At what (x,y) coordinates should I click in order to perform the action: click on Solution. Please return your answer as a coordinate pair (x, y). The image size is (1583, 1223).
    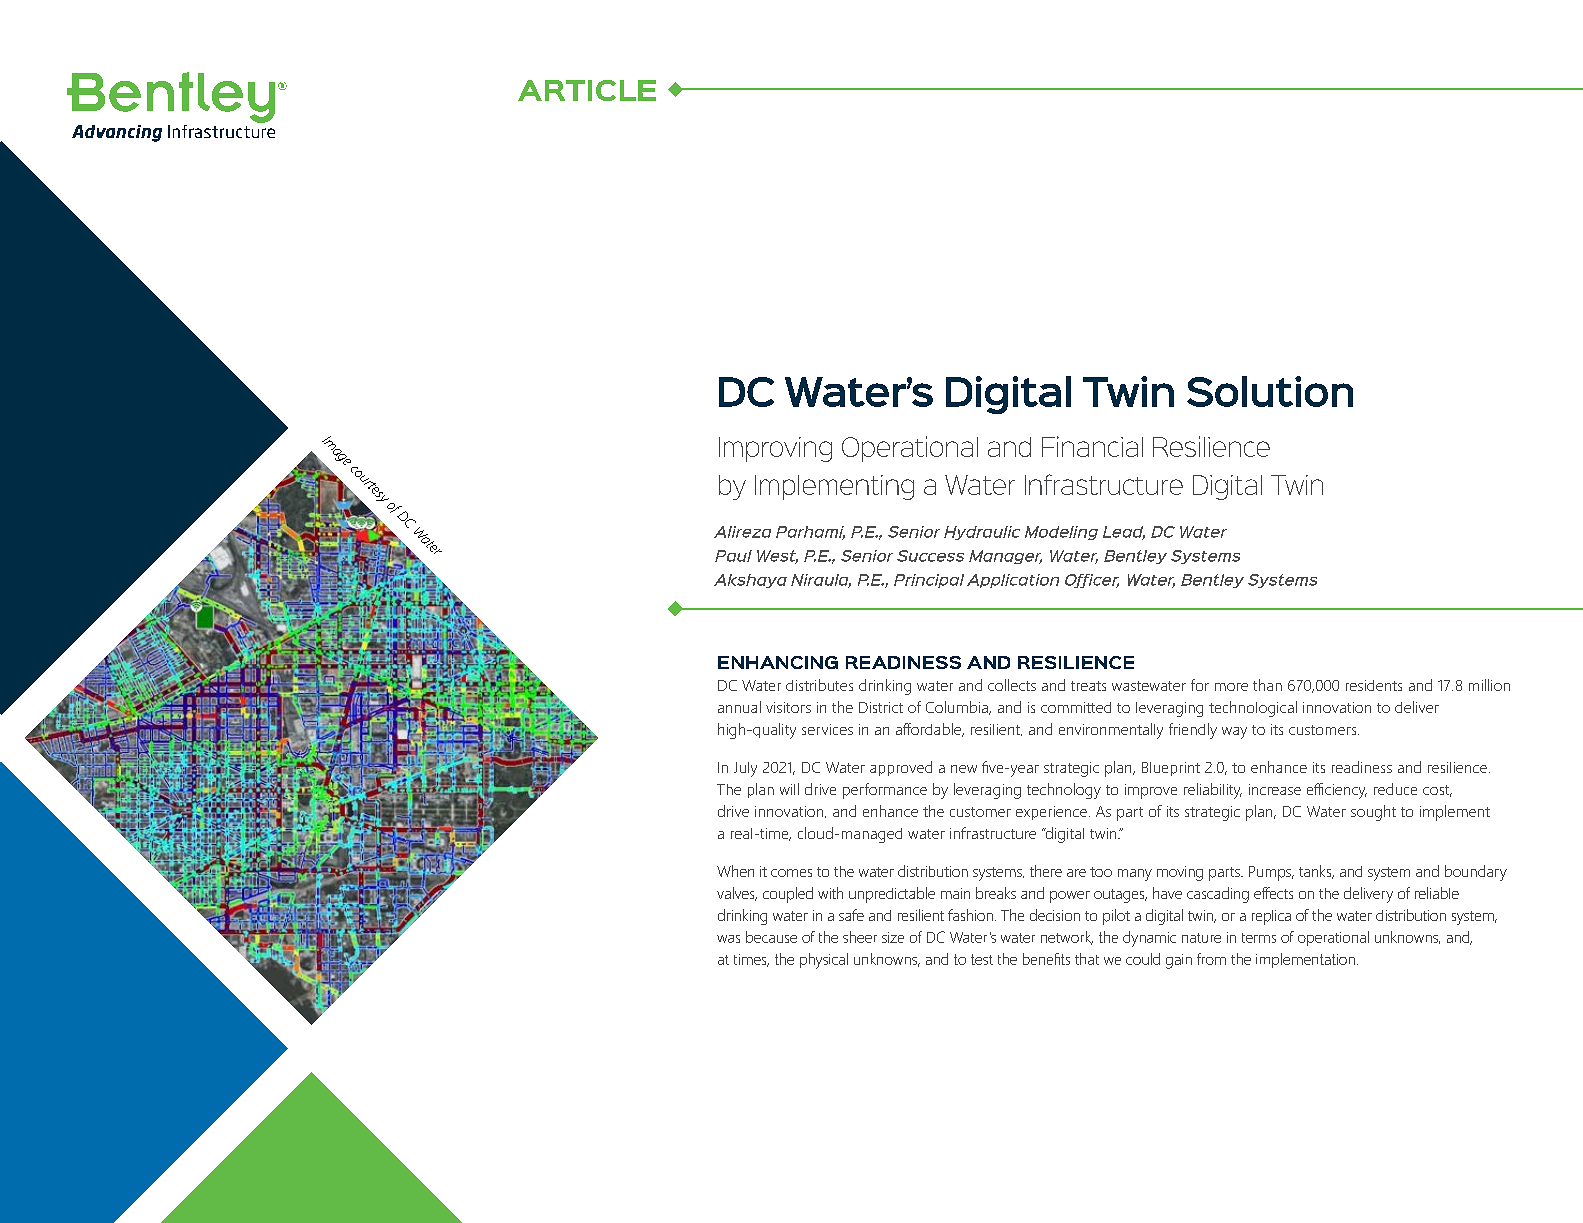
    Looking at the image, I should click on (1270, 391).
